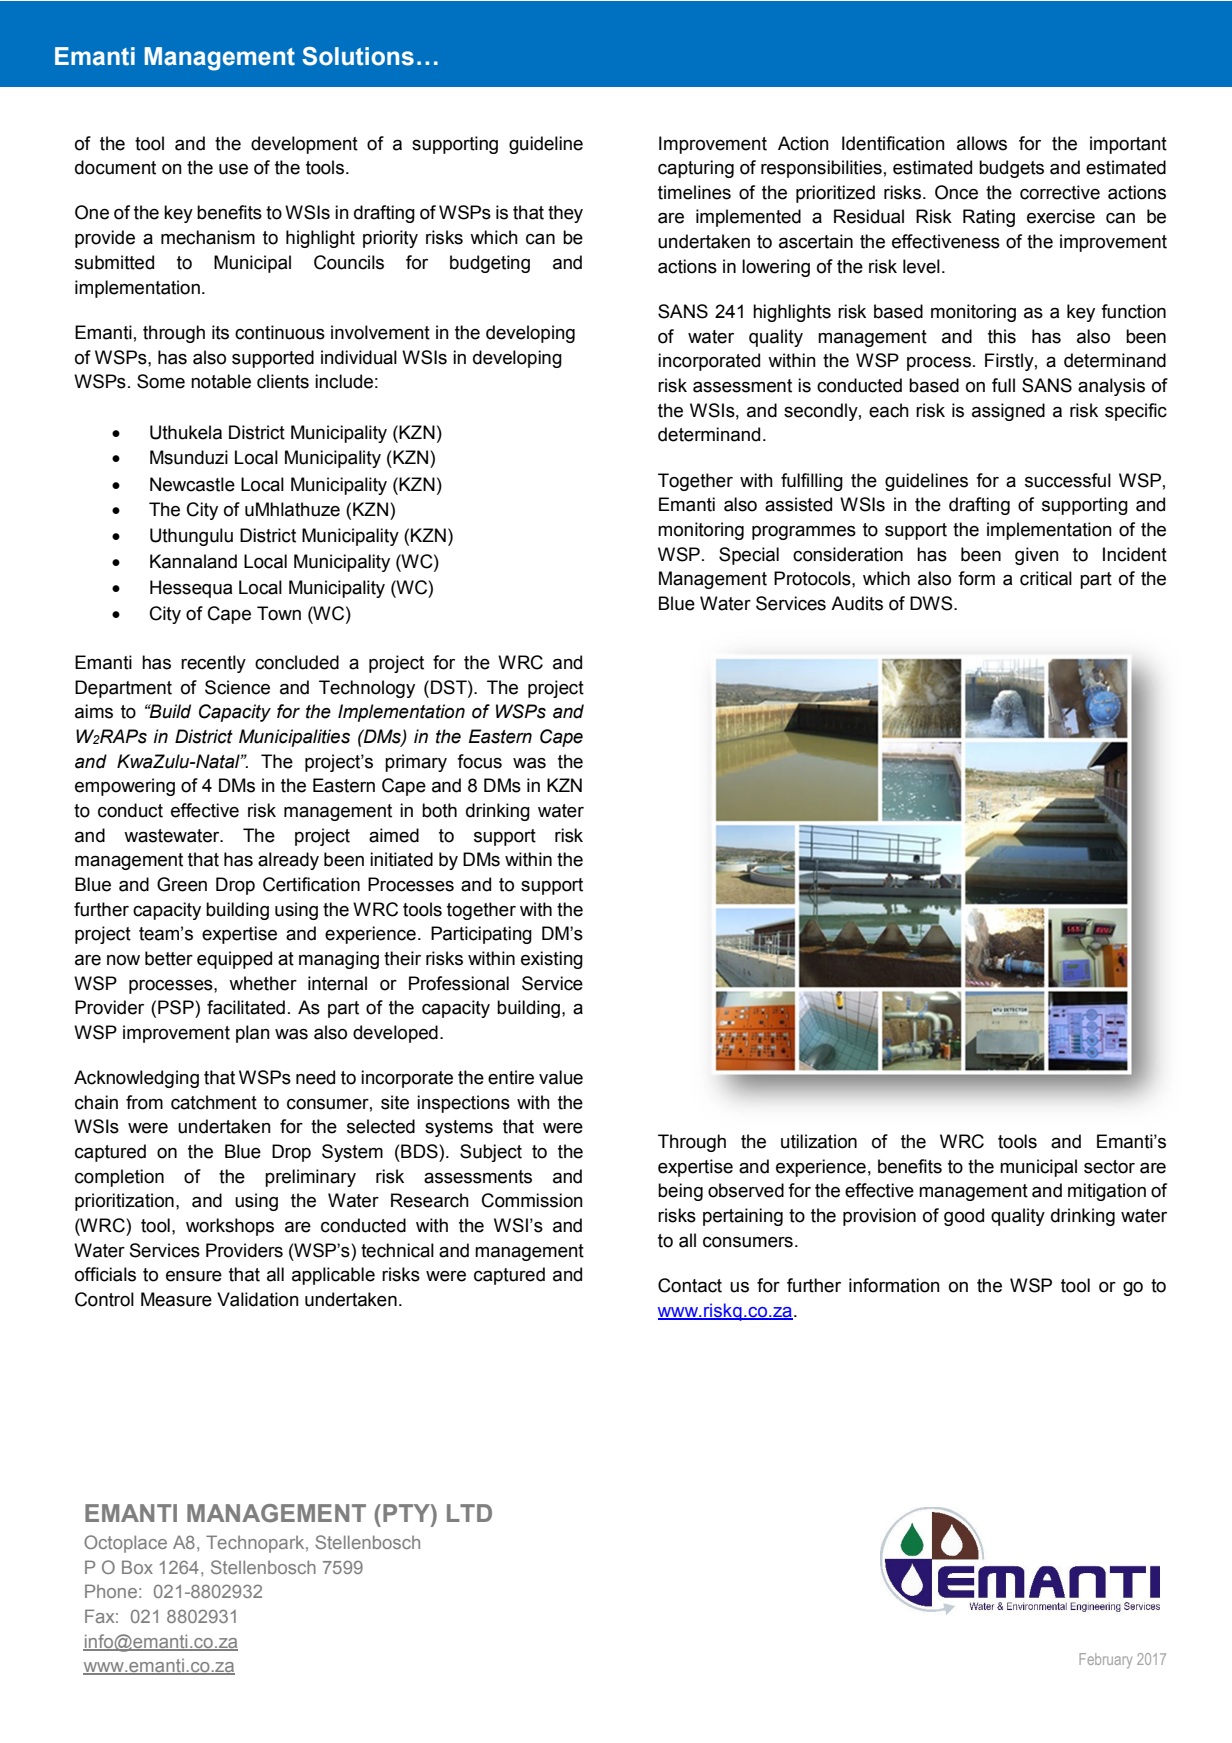  I want to click on Newcastle, so click(192, 484).
